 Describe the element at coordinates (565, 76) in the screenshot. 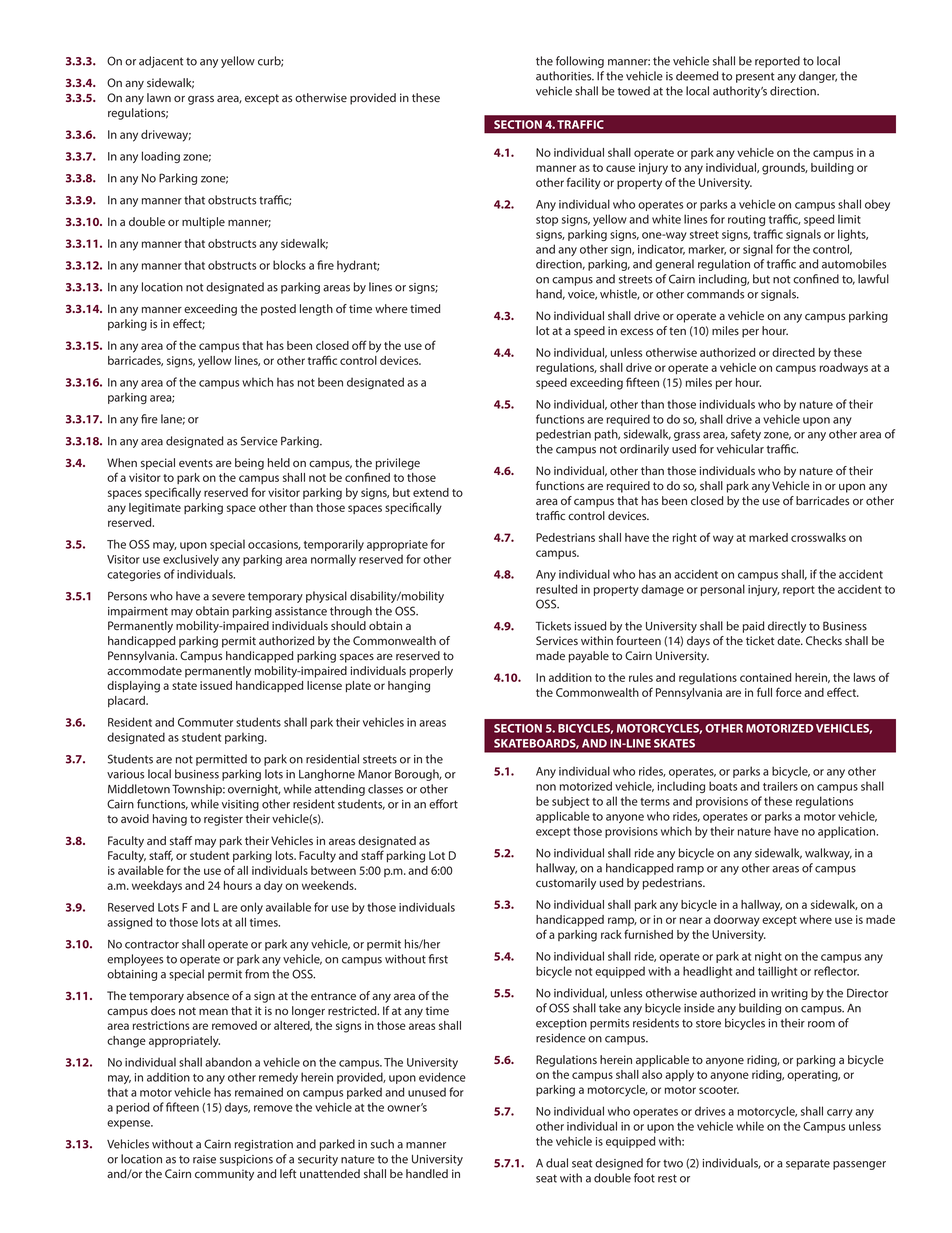

I see `authorities` at that location.
